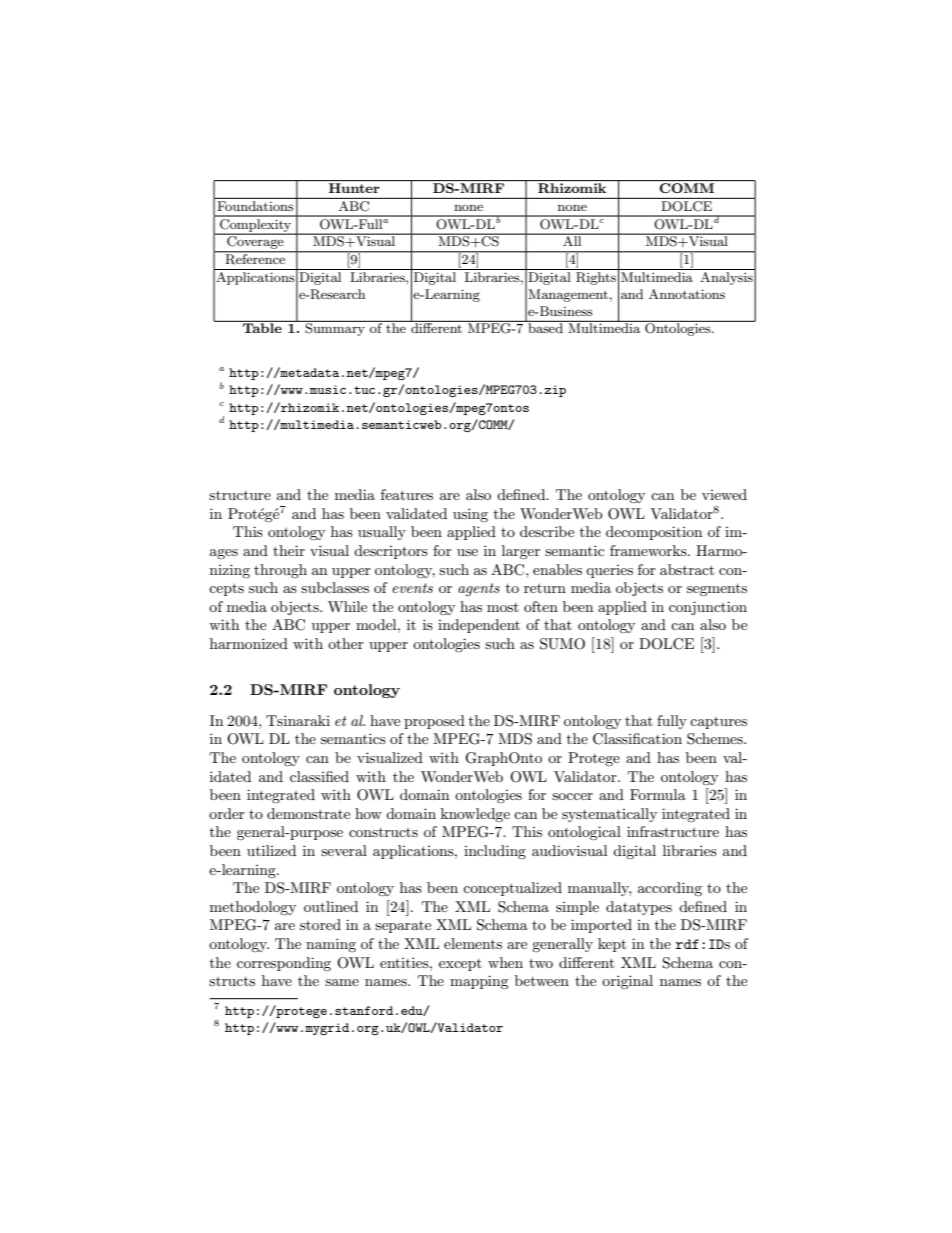 Image resolution: width=952 pixels, height=1233 pixels. Describe the element at coordinates (687, 294) in the page. I see `Annotations` at that location.
